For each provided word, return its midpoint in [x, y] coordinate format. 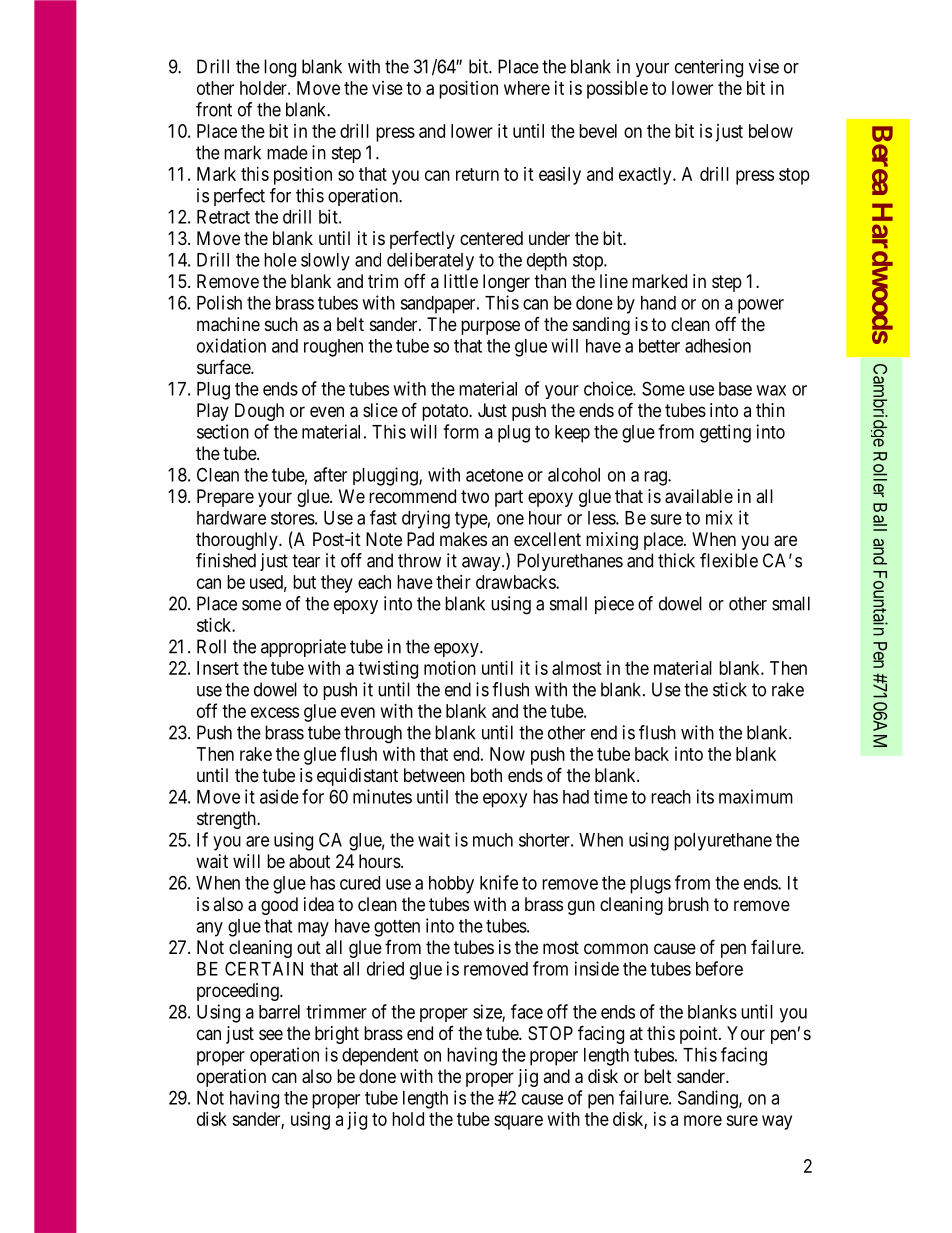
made [287, 152]
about [309, 861]
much [493, 840]
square [518, 1122]
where [527, 88]
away [482, 564]
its [705, 796]
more [703, 1120]
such [281, 324]
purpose [490, 327]
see [271, 1034]
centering [709, 68]
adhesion [718, 345]
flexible [729, 560]
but [304, 582]
